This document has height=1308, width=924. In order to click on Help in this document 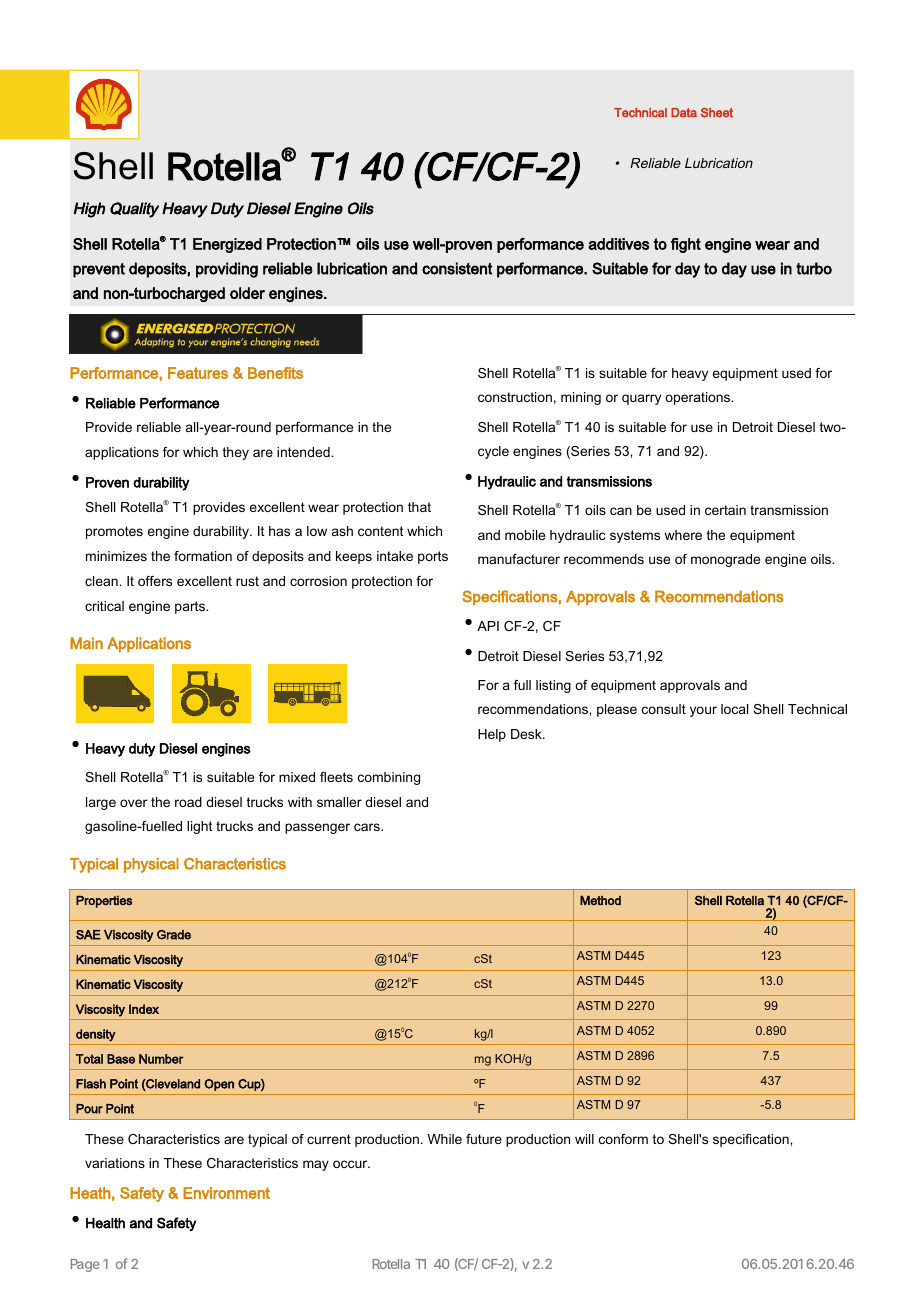, I will do `click(492, 735)`.
